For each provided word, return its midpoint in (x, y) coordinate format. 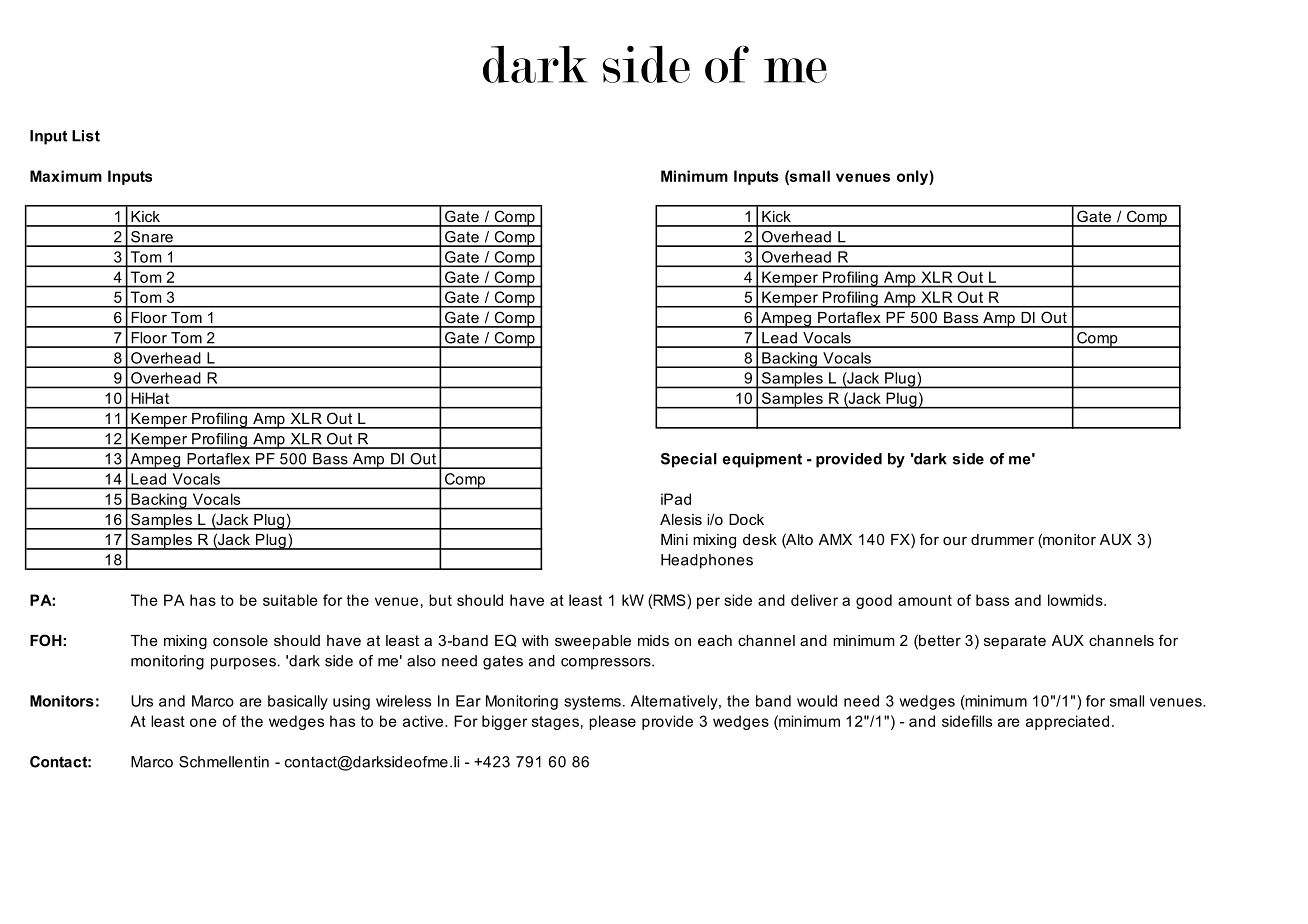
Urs (142, 701)
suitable (290, 600)
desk (760, 539)
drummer (1002, 539)
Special (689, 460)
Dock (746, 519)
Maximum (66, 176)
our (955, 540)
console (240, 640)
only (913, 177)
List (86, 136)
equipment (762, 460)
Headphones (707, 561)
